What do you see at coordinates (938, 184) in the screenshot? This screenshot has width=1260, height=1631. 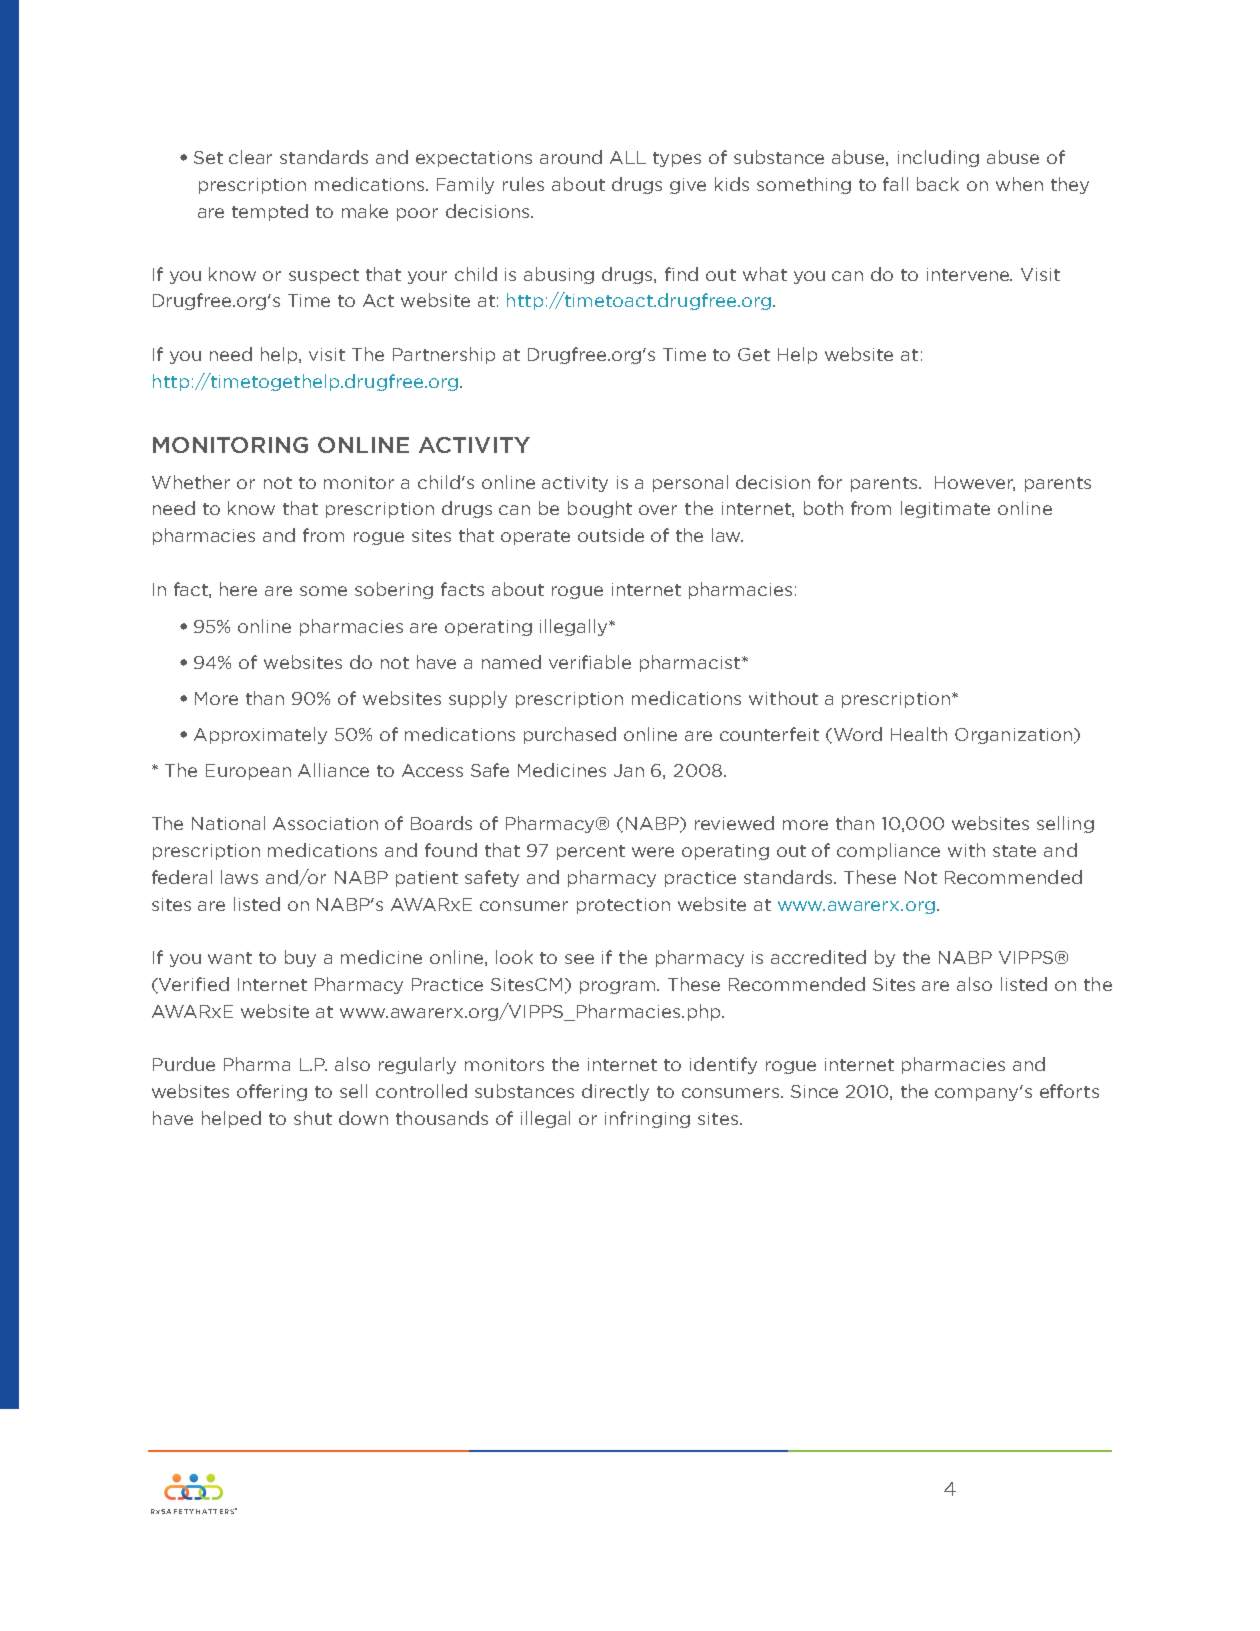 I see `back` at bounding box center [938, 184].
